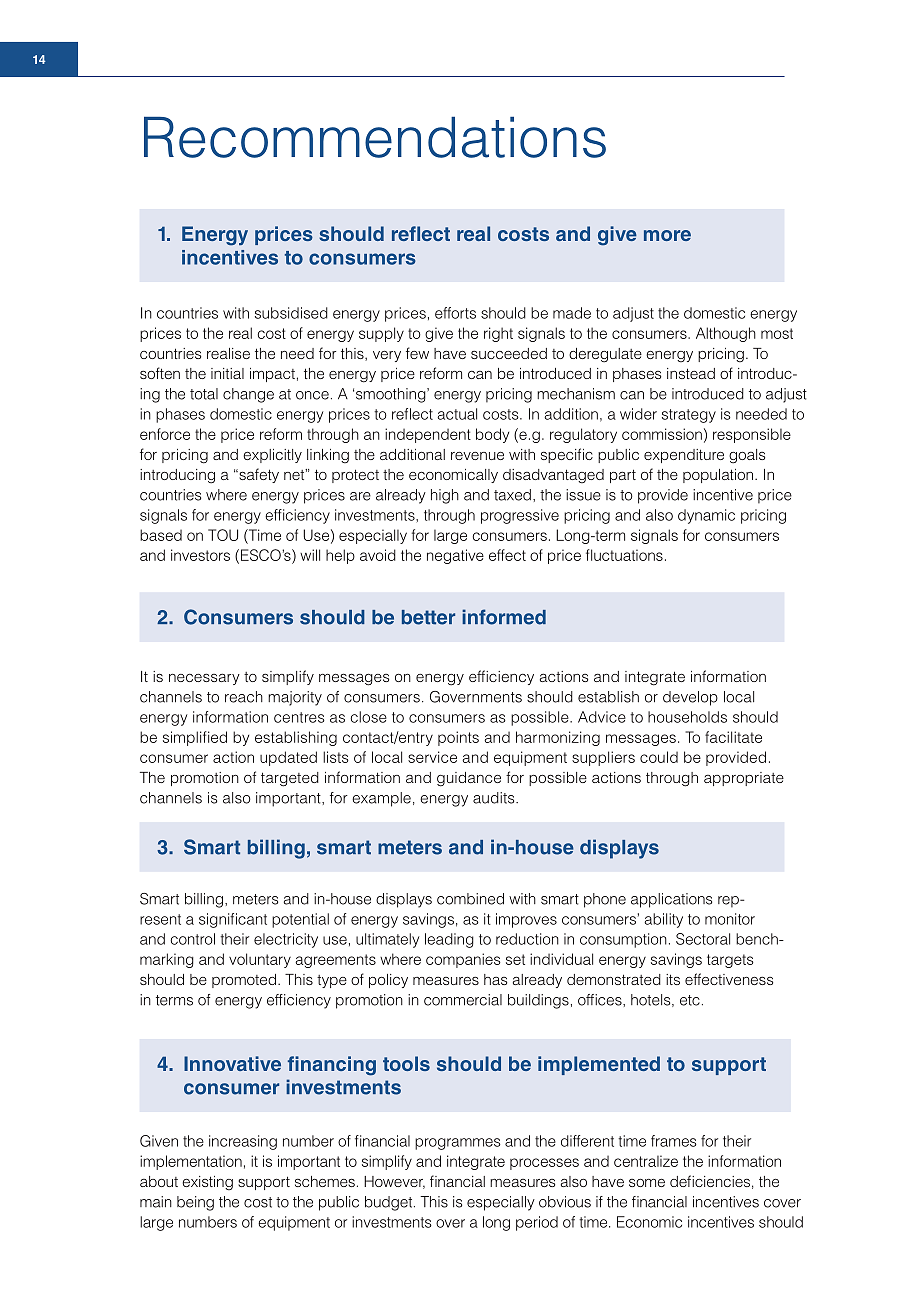  I want to click on points, so click(458, 738).
